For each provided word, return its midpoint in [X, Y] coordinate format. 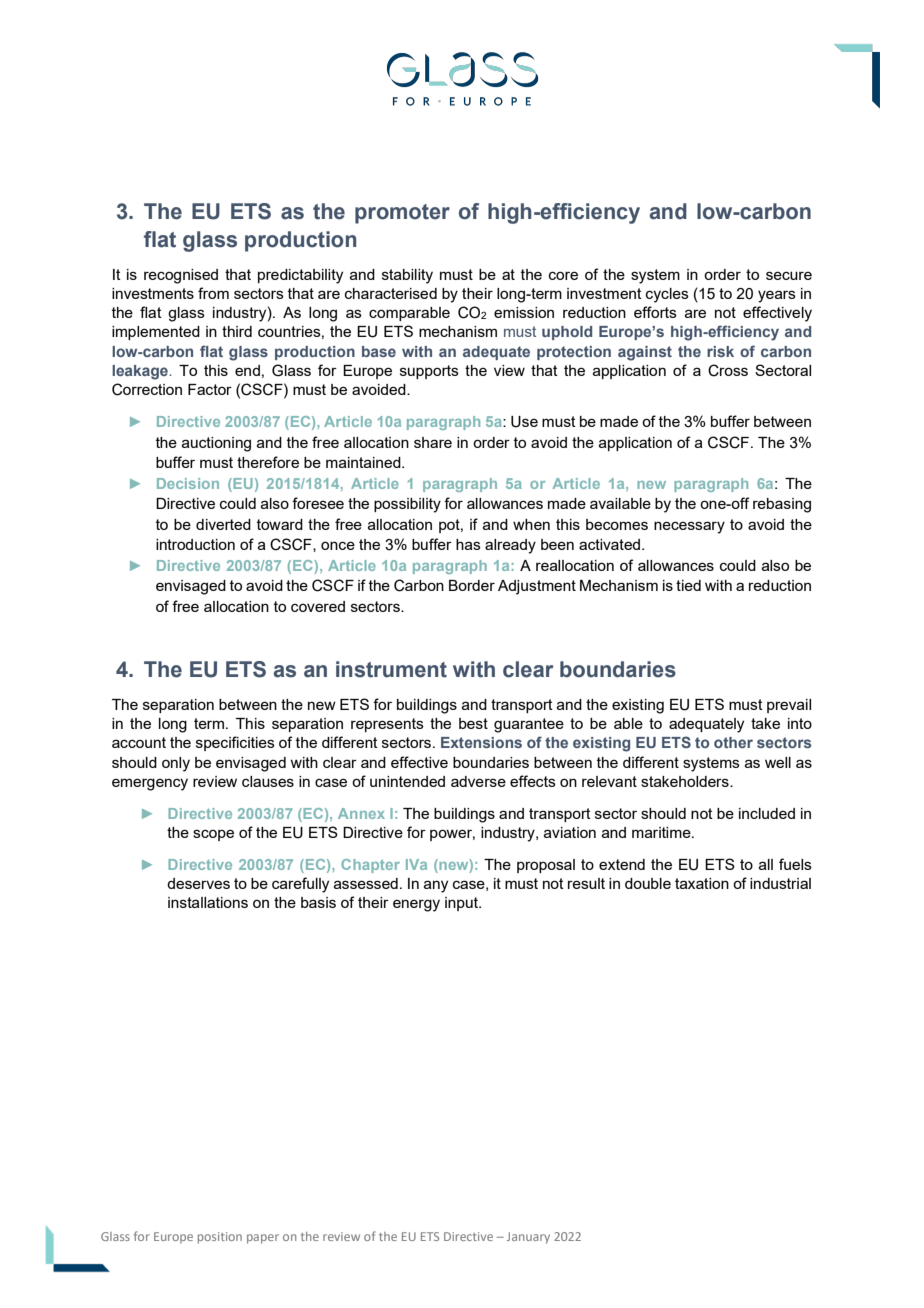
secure [789, 275]
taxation [702, 883]
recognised [181, 276]
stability [407, 276]
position [220, 1238]
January [528, 1238]
